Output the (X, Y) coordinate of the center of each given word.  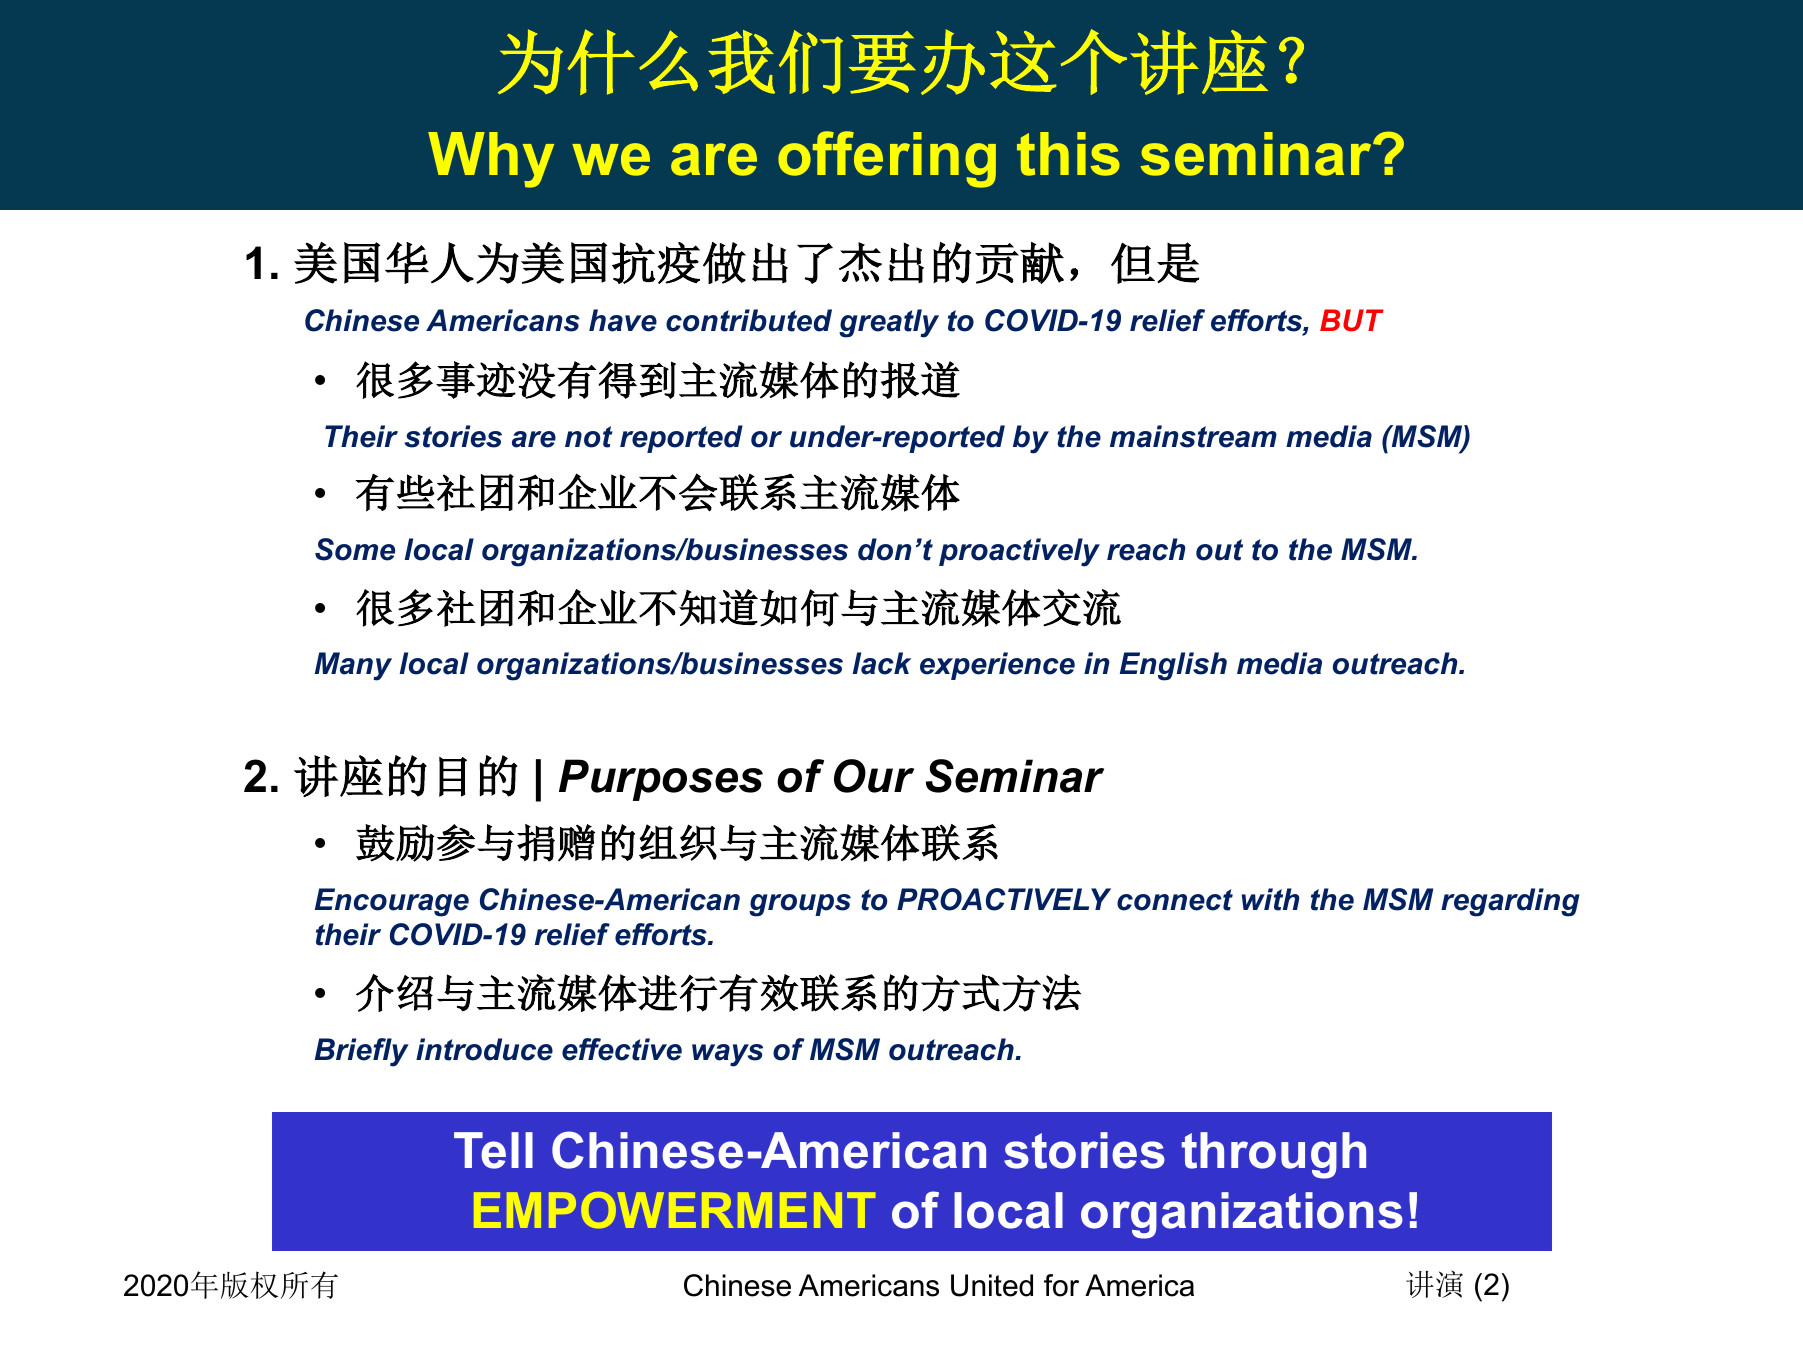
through (1274, 1155)
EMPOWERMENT (674, 1210)
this (1068, 154)
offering (887, 159)
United (992, 1285)
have (623, 320)
